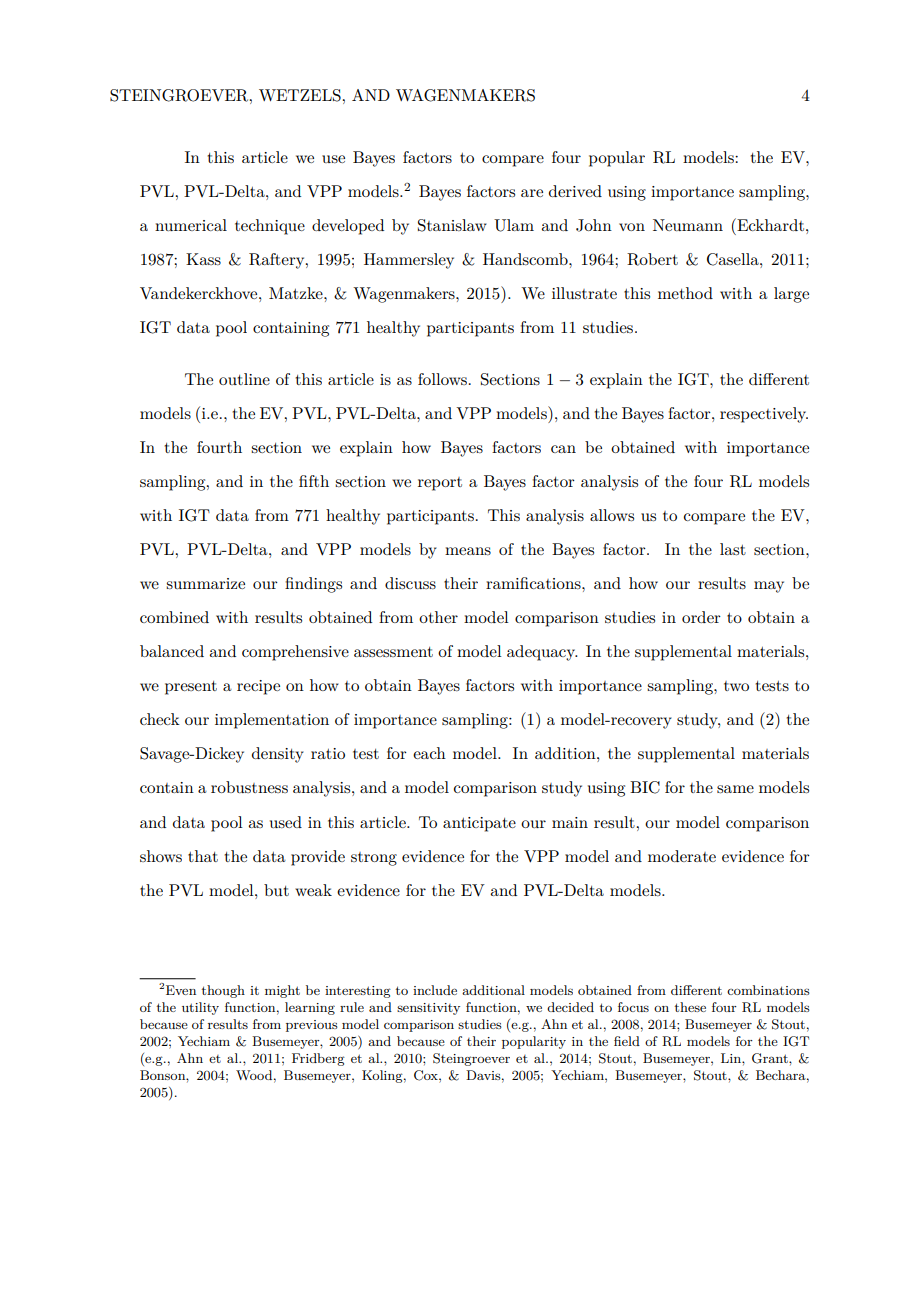 The width and height of the page is (924, 1308). I want to click on these, so click(690, 1007).
